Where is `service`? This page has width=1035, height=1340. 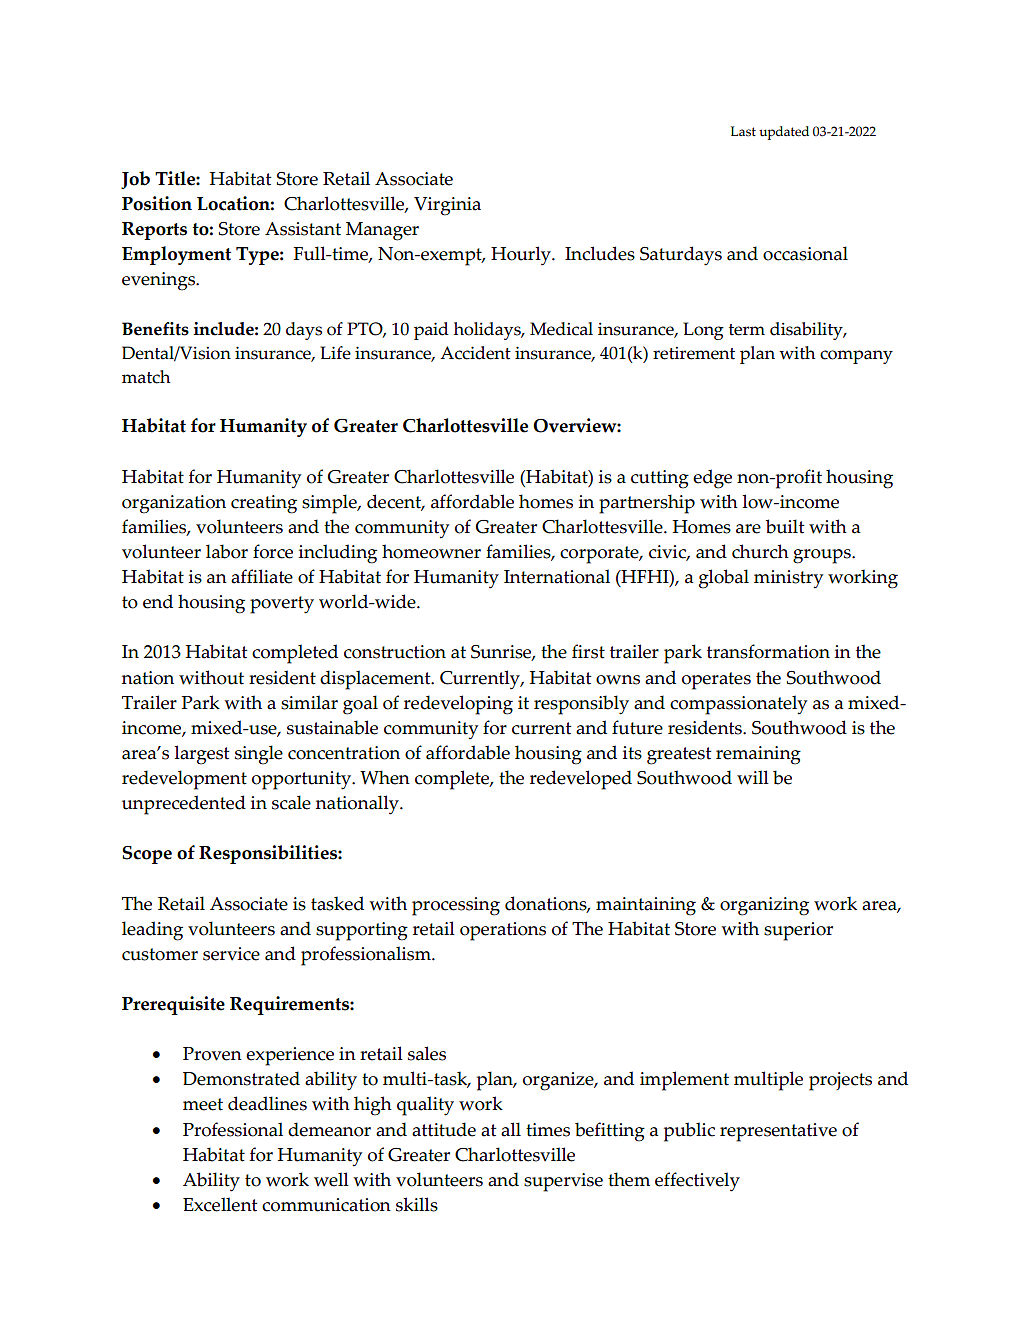 service is located at coordinates (231, 954).
